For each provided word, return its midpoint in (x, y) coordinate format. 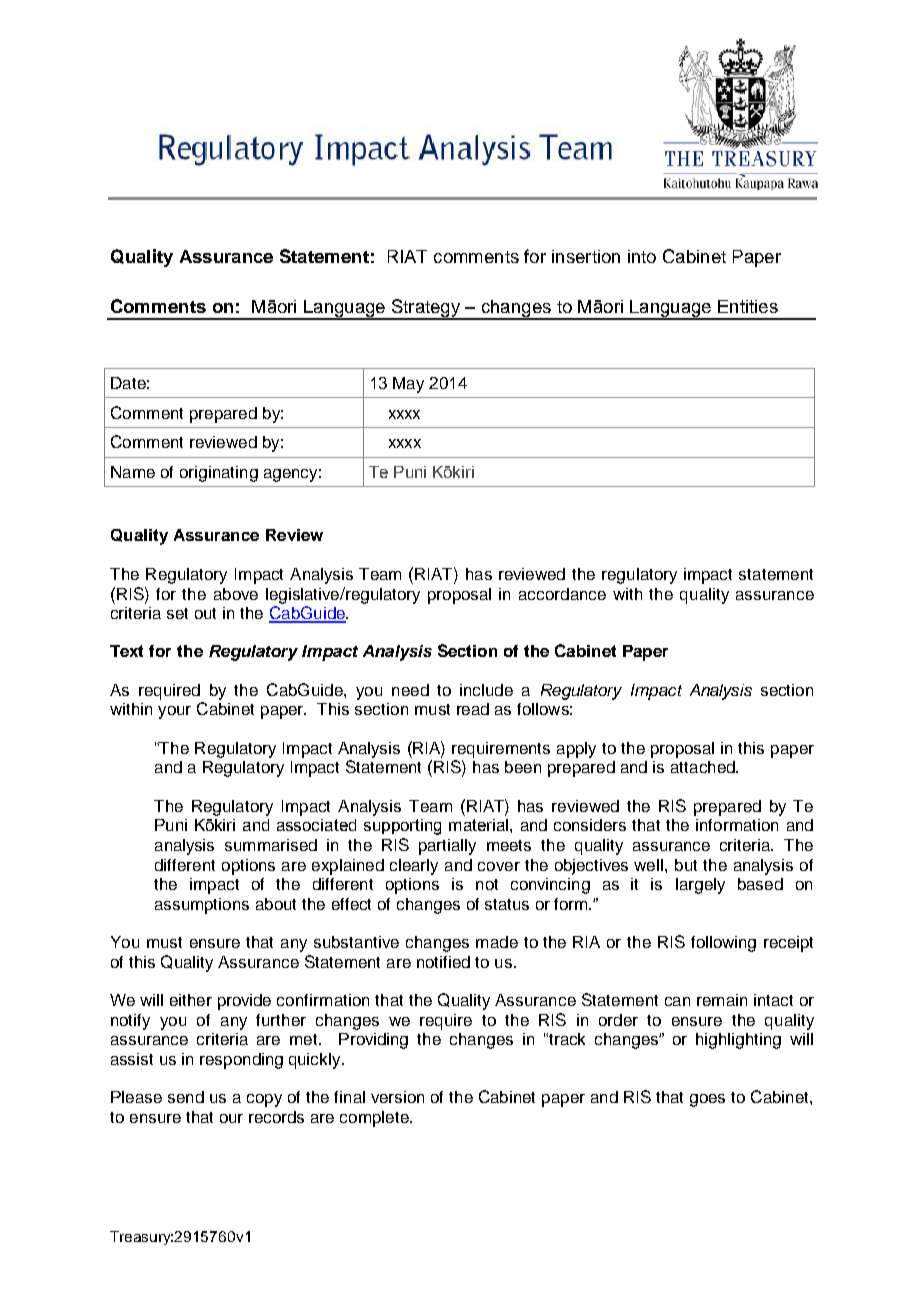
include (486, 690)
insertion (586, 256)
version (397, 1097)
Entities (748, 306)
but (686, 865)
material (478, 825)
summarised (271, 845)
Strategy (425, 309)
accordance (562, 594)
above (236, 594)
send (186, 1097)
